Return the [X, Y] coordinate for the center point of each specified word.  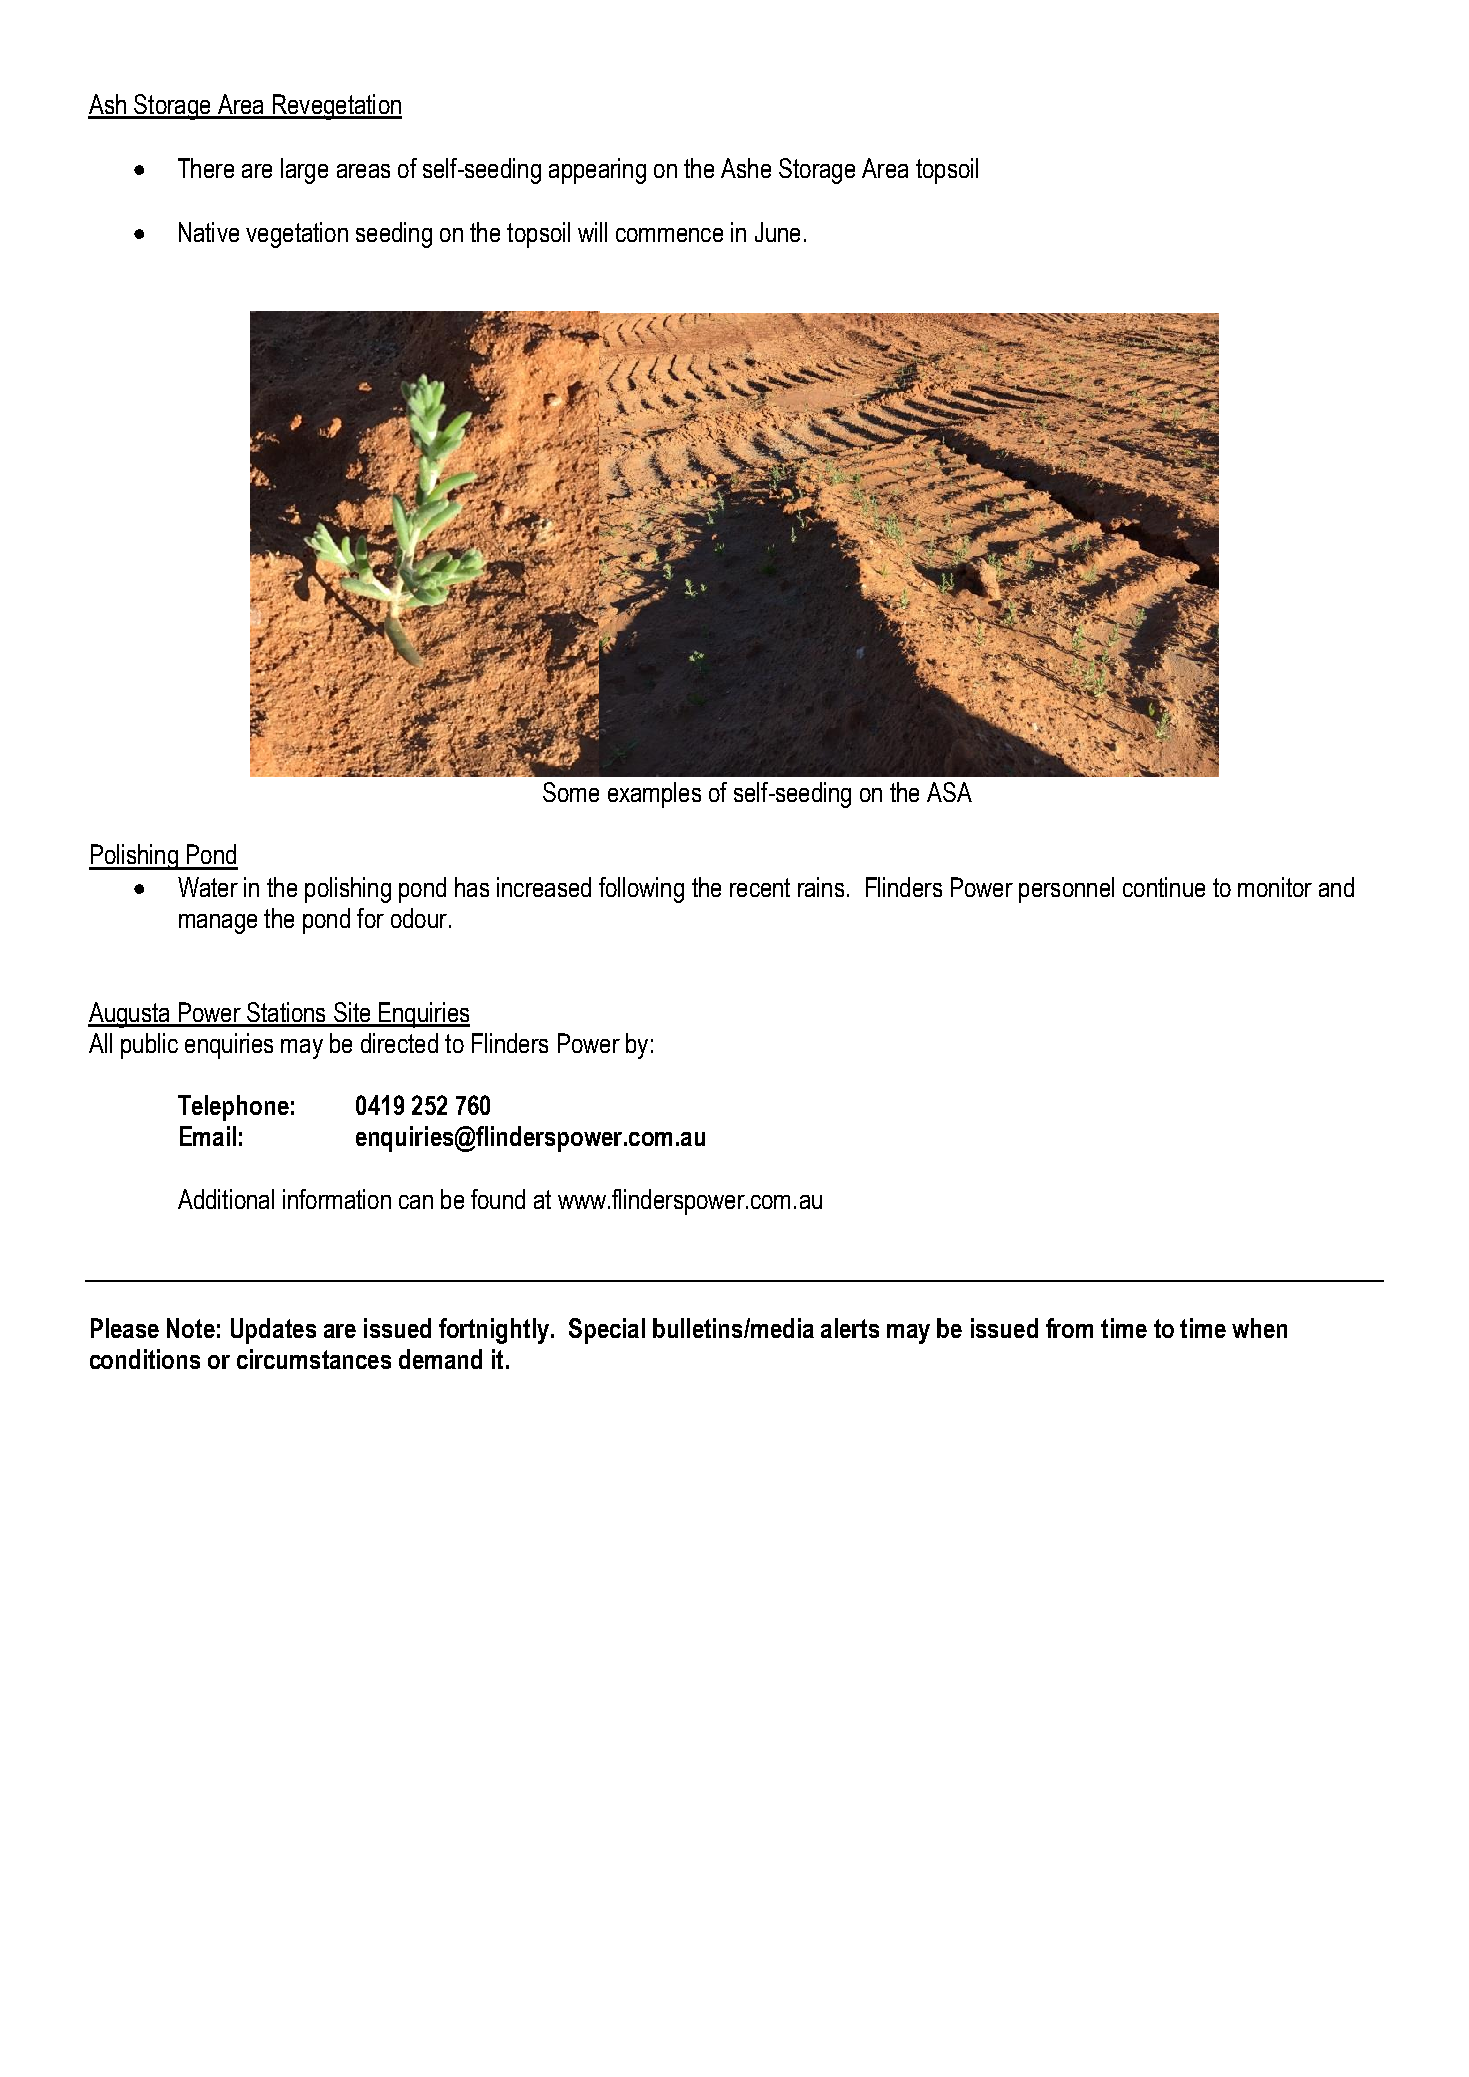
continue [1164, 887]
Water [208, 887]
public [149, 1046]
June [777, 232]
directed [399, 1043]
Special [607, 1331]
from [1069, 1328]
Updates [273, 1331]
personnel [1066, 890]
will [592, 232]
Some [571, 792]
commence [669, 235]
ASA [949, 792]
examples [654, 795]
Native [209, 232]
